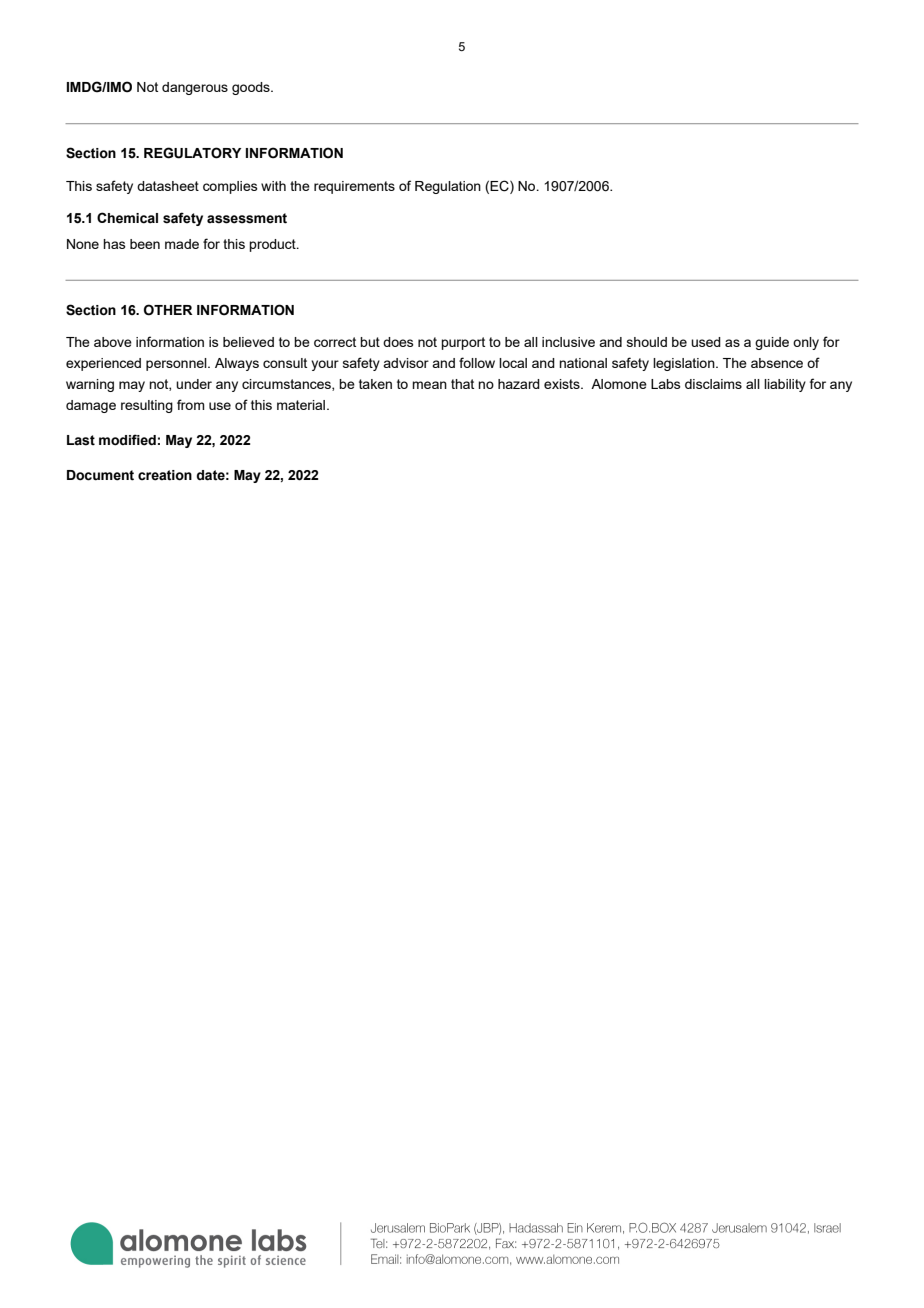  I want to click on goods, so click(252, 88).
